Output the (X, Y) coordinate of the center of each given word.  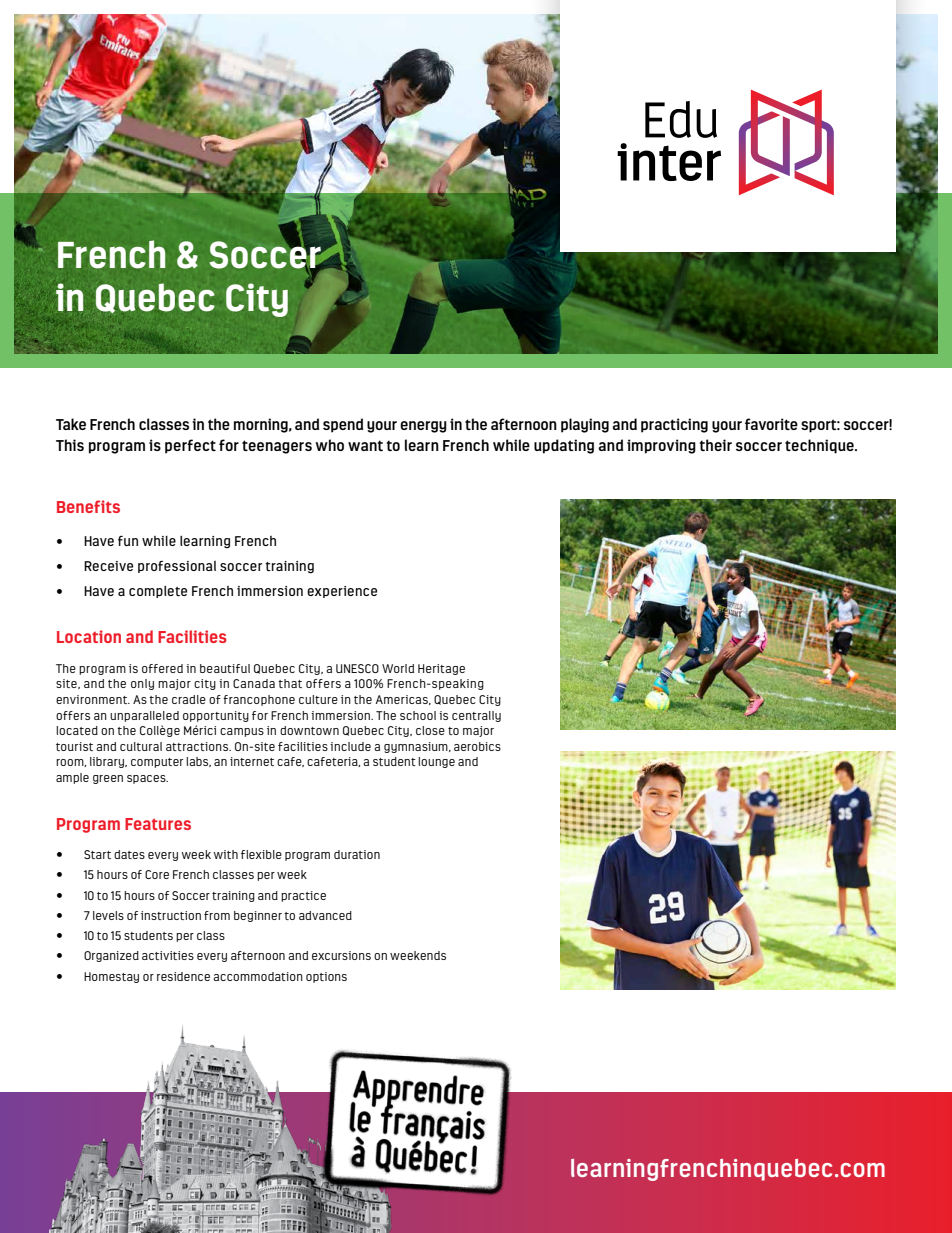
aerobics (477, 746)
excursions (341, 955)
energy (423, 427)
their (716, 445)
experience (342, 592)
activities (168, 955)
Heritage (441, 669)
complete (158, 592)
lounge (436, 762)
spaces (147, 779)
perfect (190, 446)
